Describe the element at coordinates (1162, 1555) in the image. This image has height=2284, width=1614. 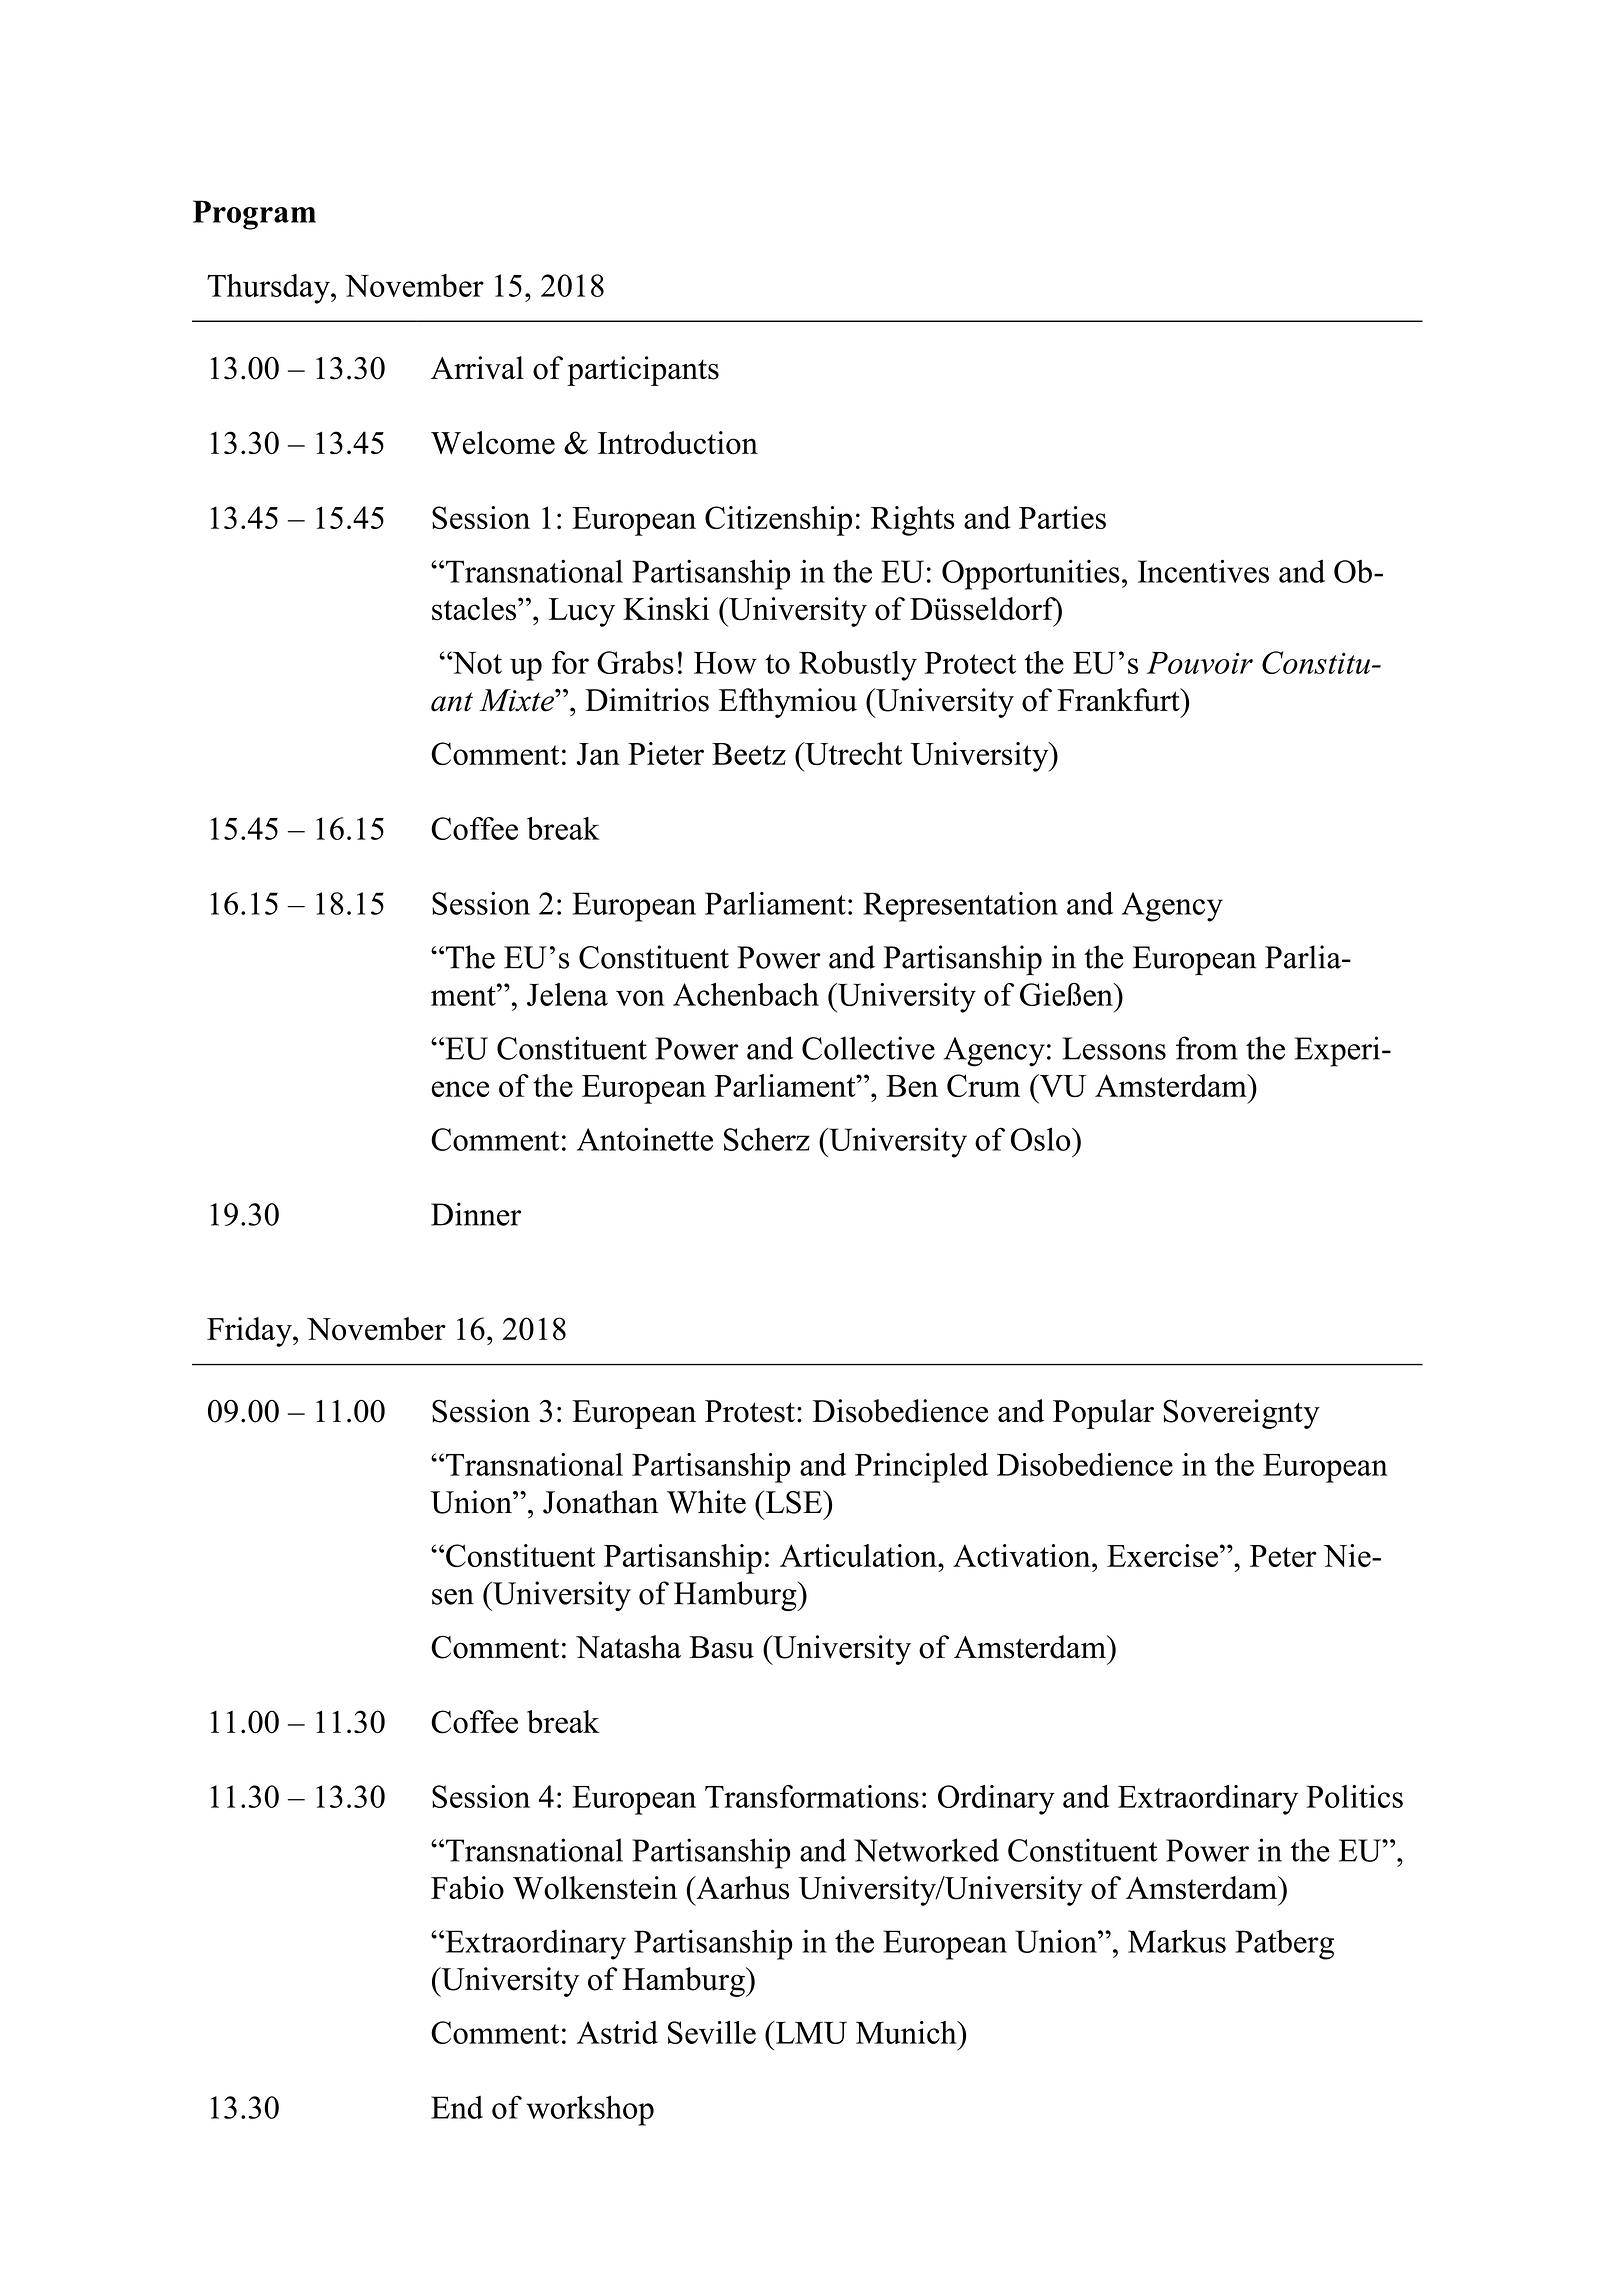
I see `Exercise` at that location.
